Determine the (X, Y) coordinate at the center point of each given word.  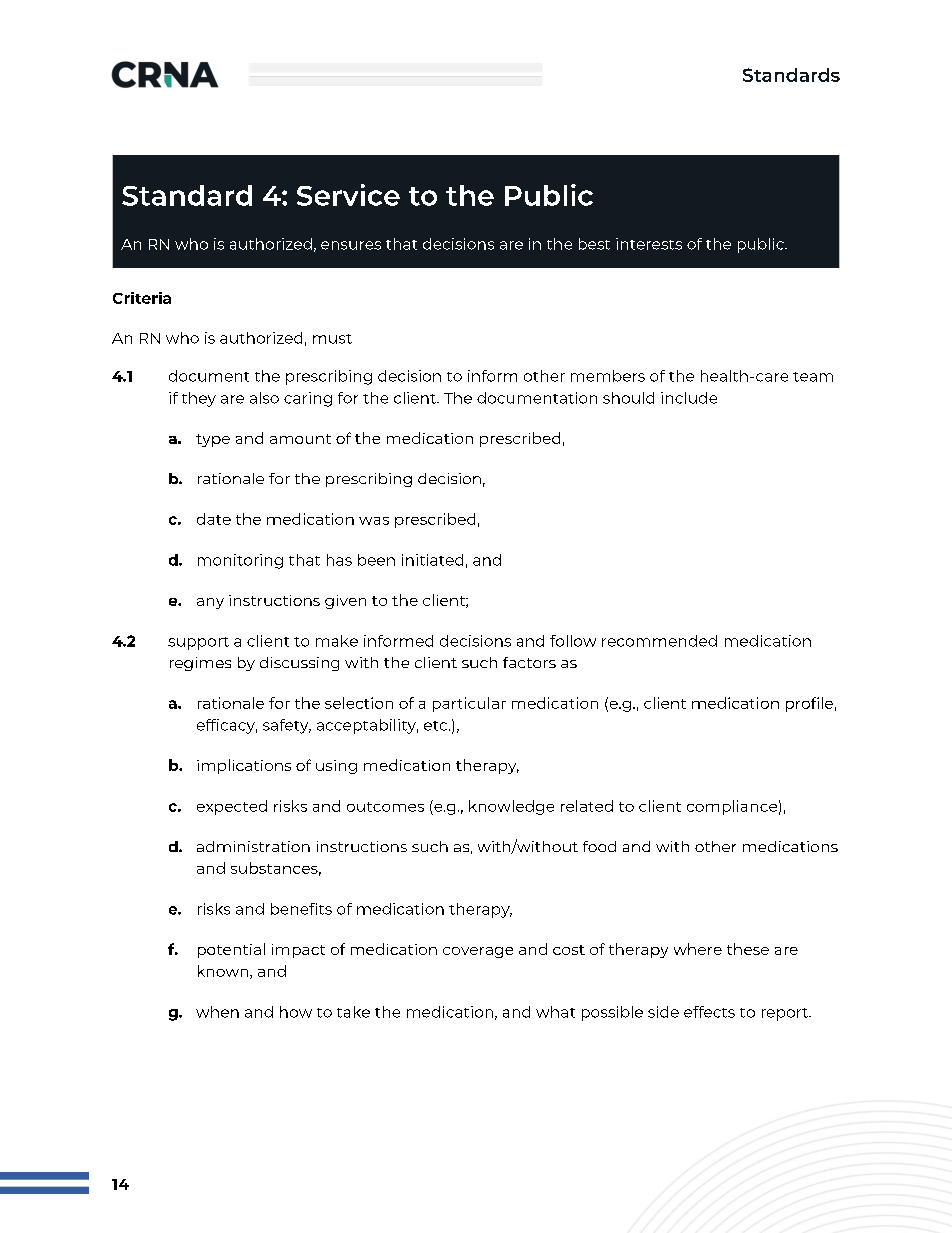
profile (809, 704)
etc (437, 726)
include (689, 398)
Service (348, 195)
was (374, 521)
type (213, 440)
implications (244, 766)
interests (649, 244)
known (224, 972)
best (594, 244)
